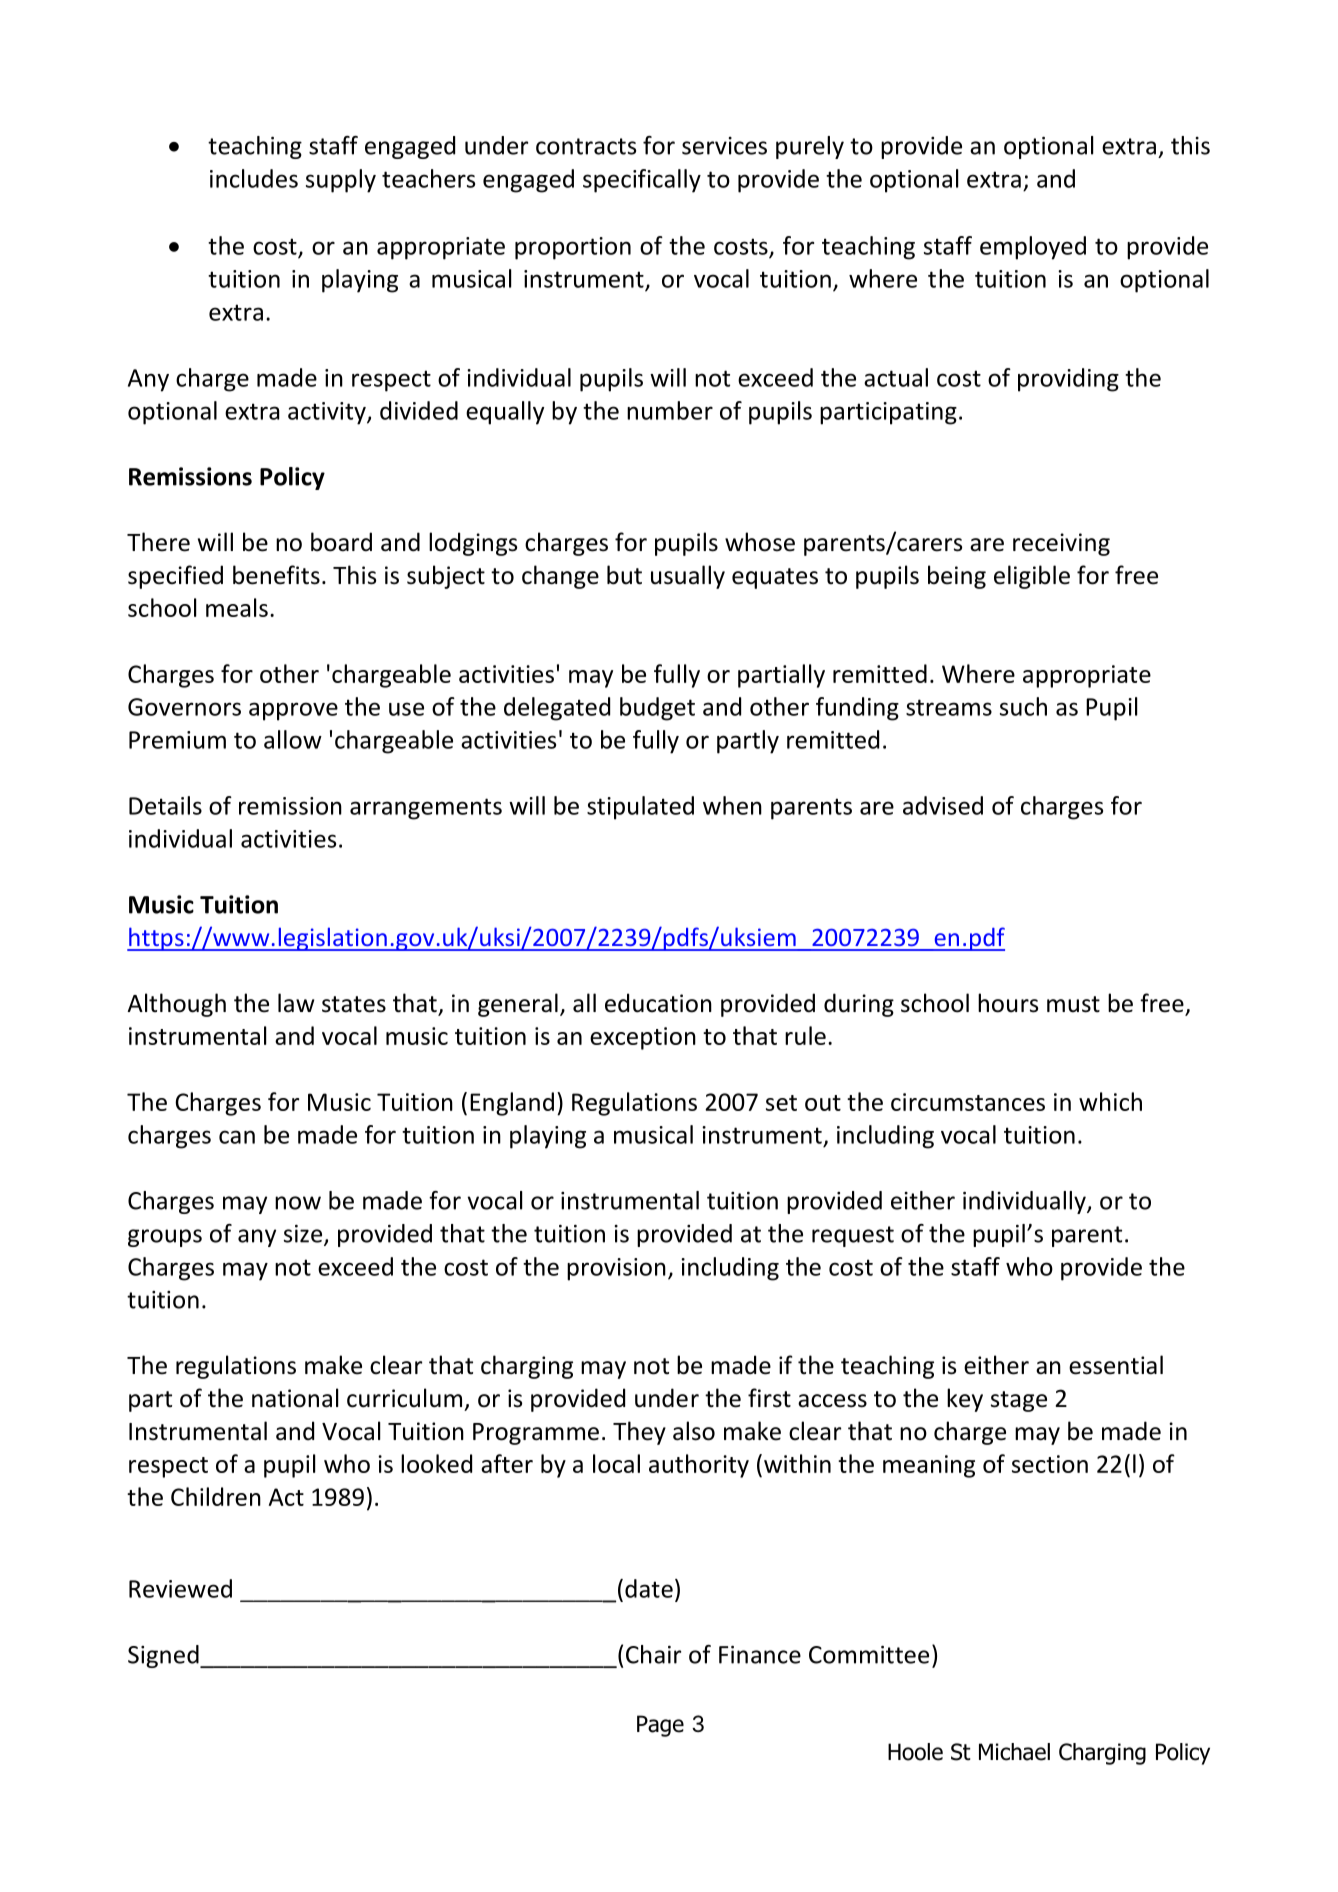  Describe the element at coordinates (658, 1003) in the page. I see `education` at that location.
